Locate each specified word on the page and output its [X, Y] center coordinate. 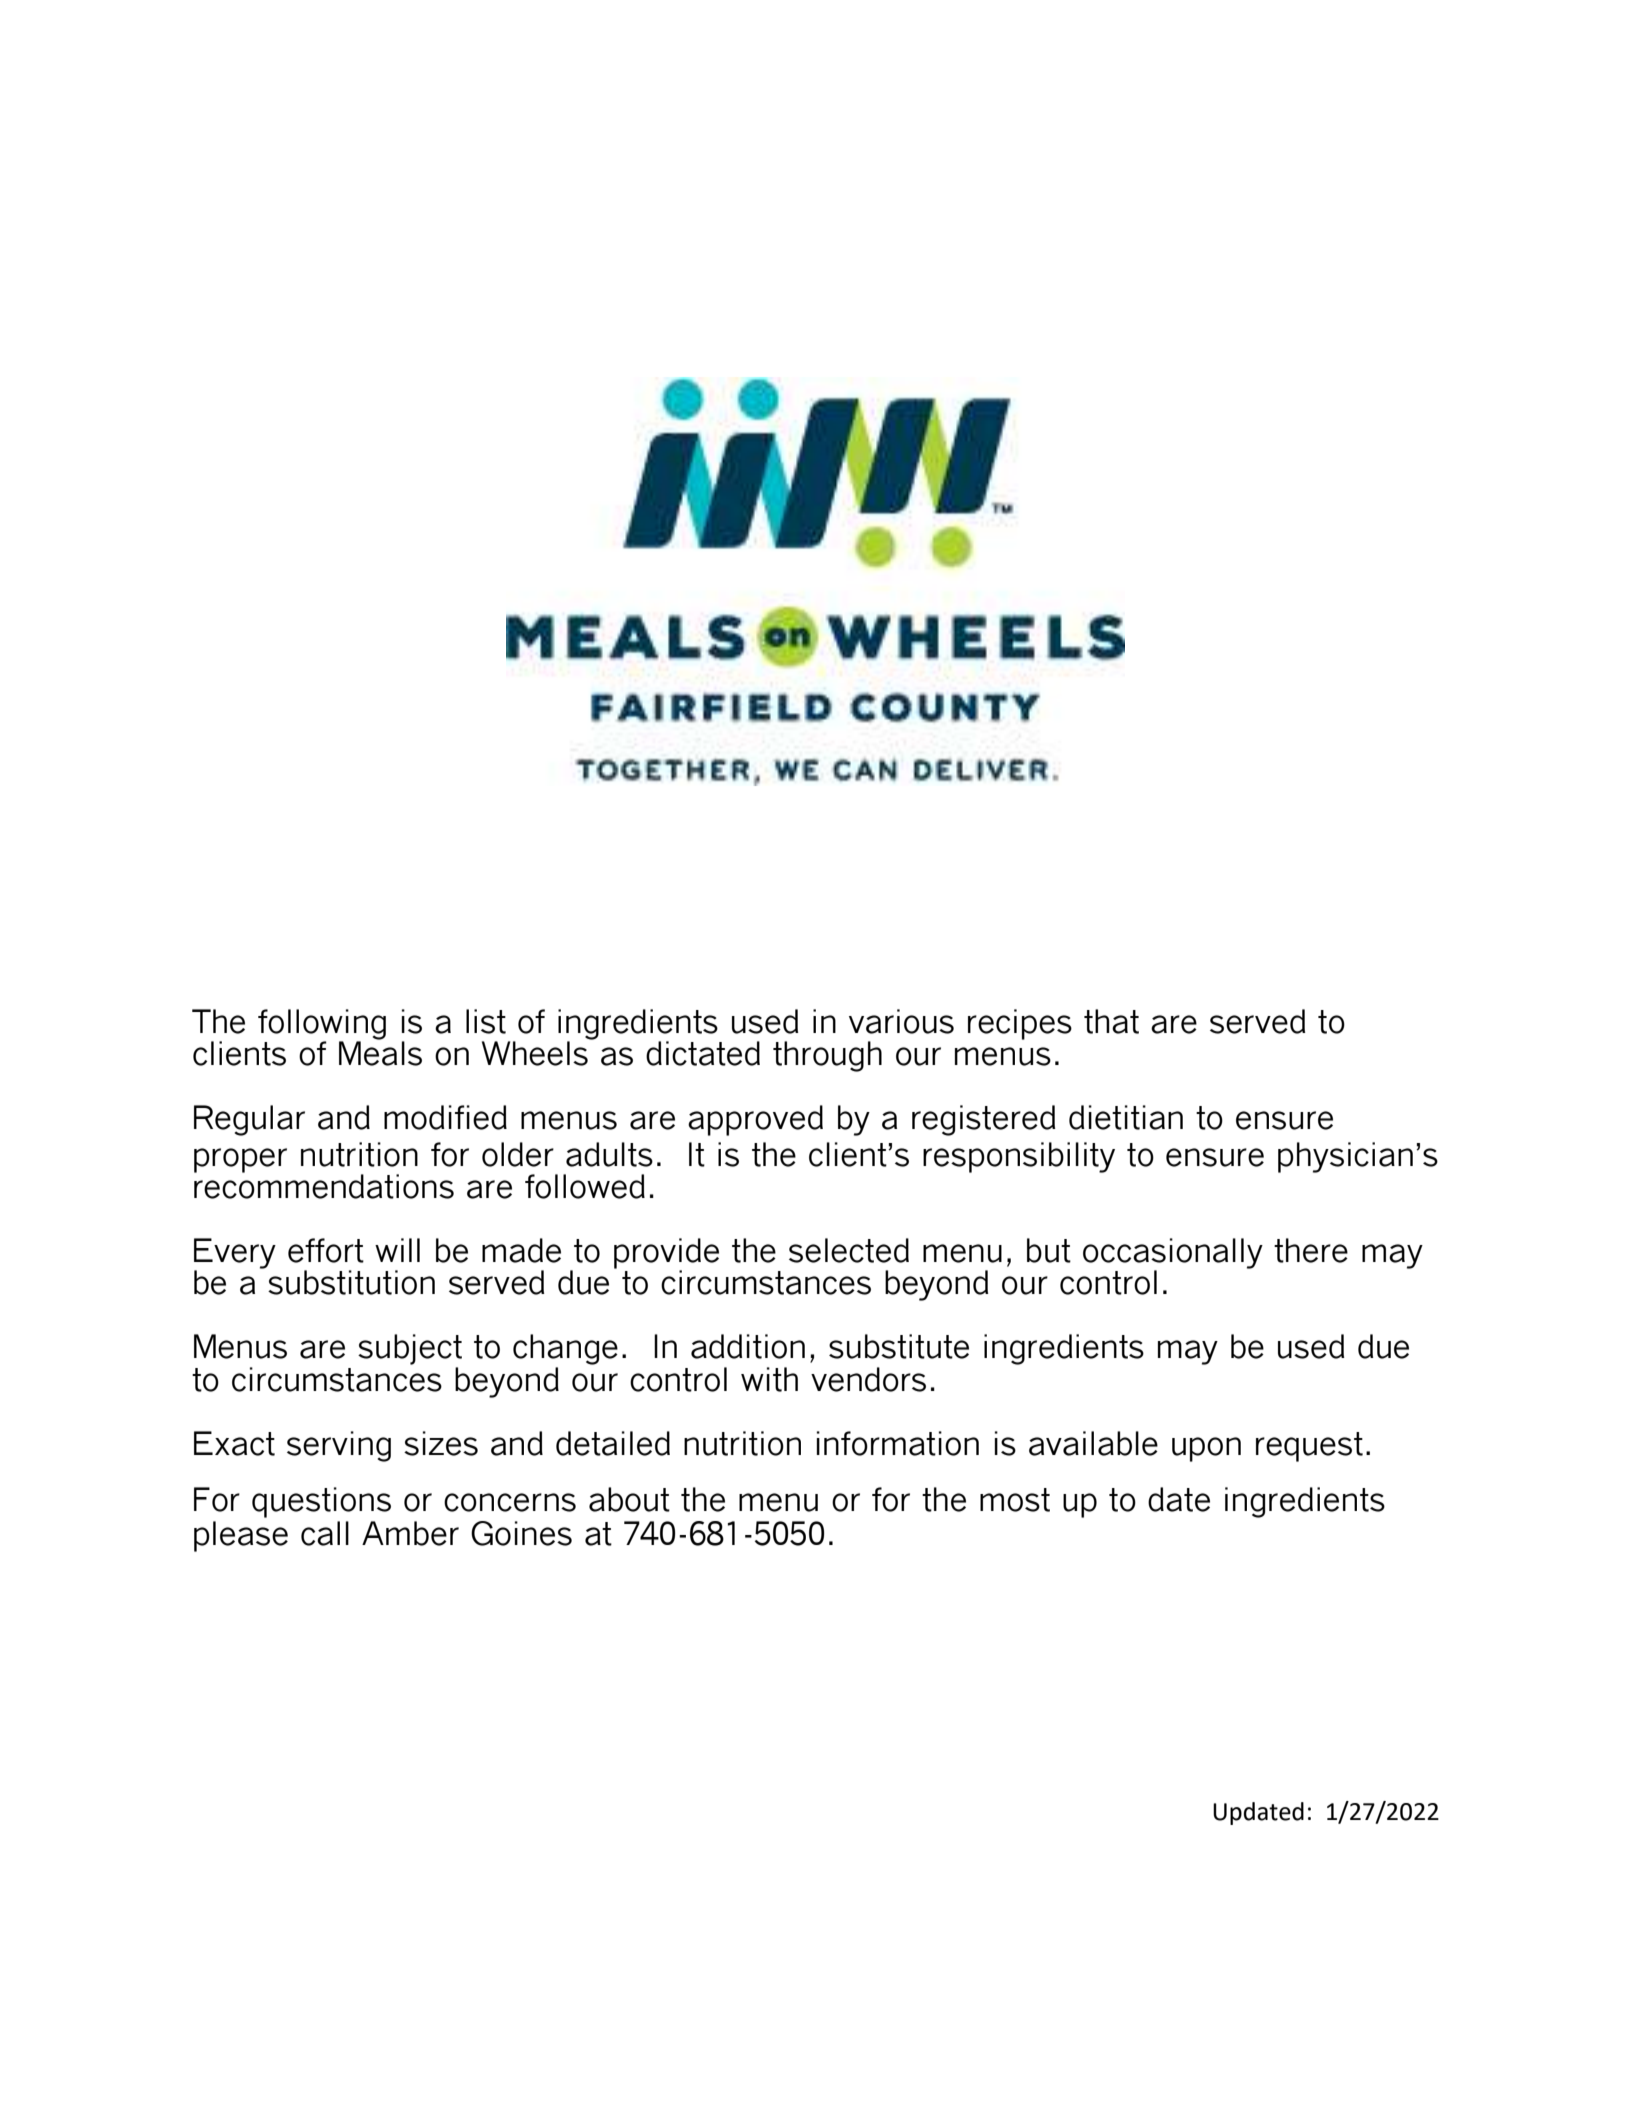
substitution [351, 1282]
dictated [703, 1053]
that [1111, 1021]
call [325, 1533]
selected [849, 1250]
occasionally [1173, 1255]
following [322, 1025]
